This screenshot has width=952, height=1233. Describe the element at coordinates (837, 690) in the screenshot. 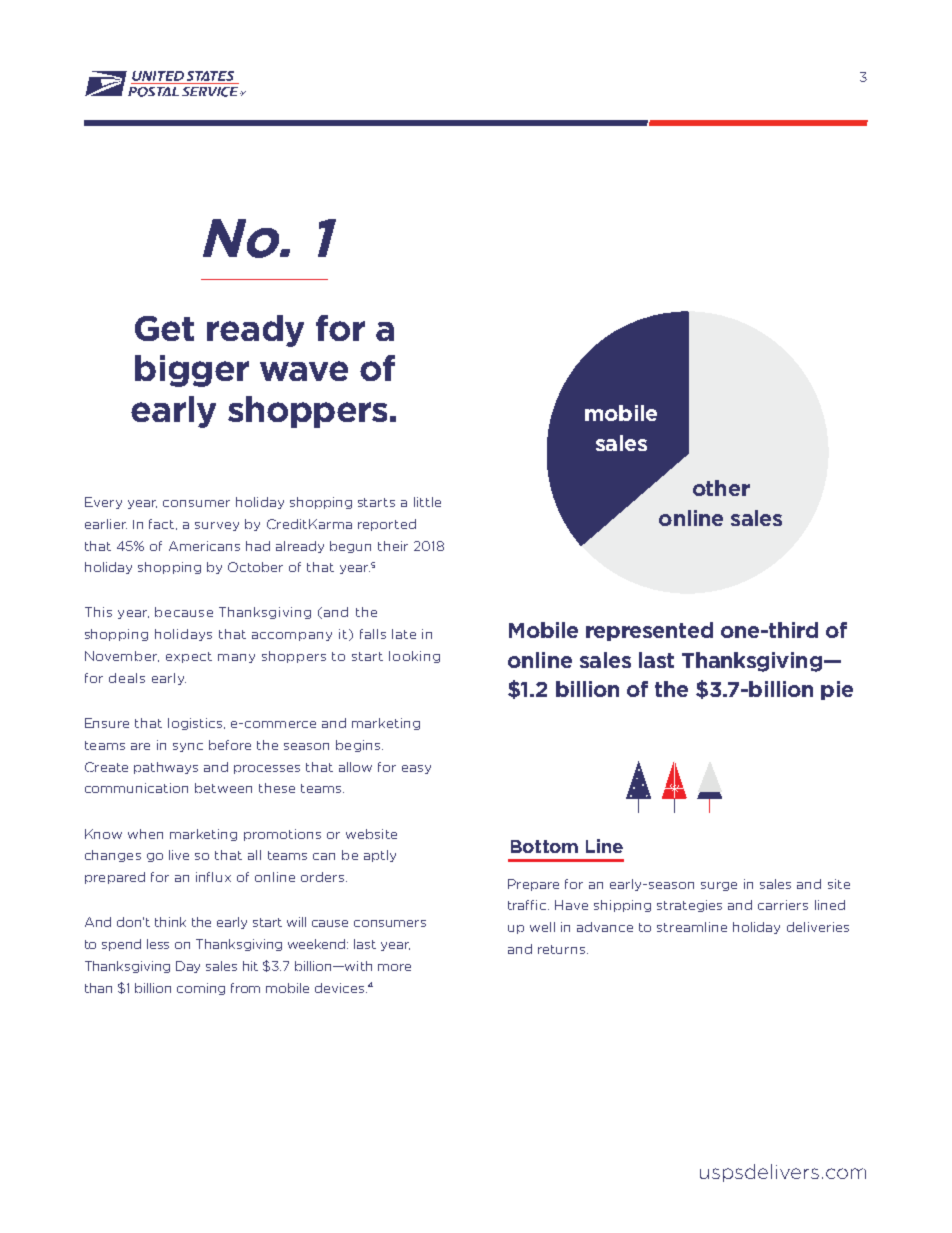

I see `pie` at that location.
